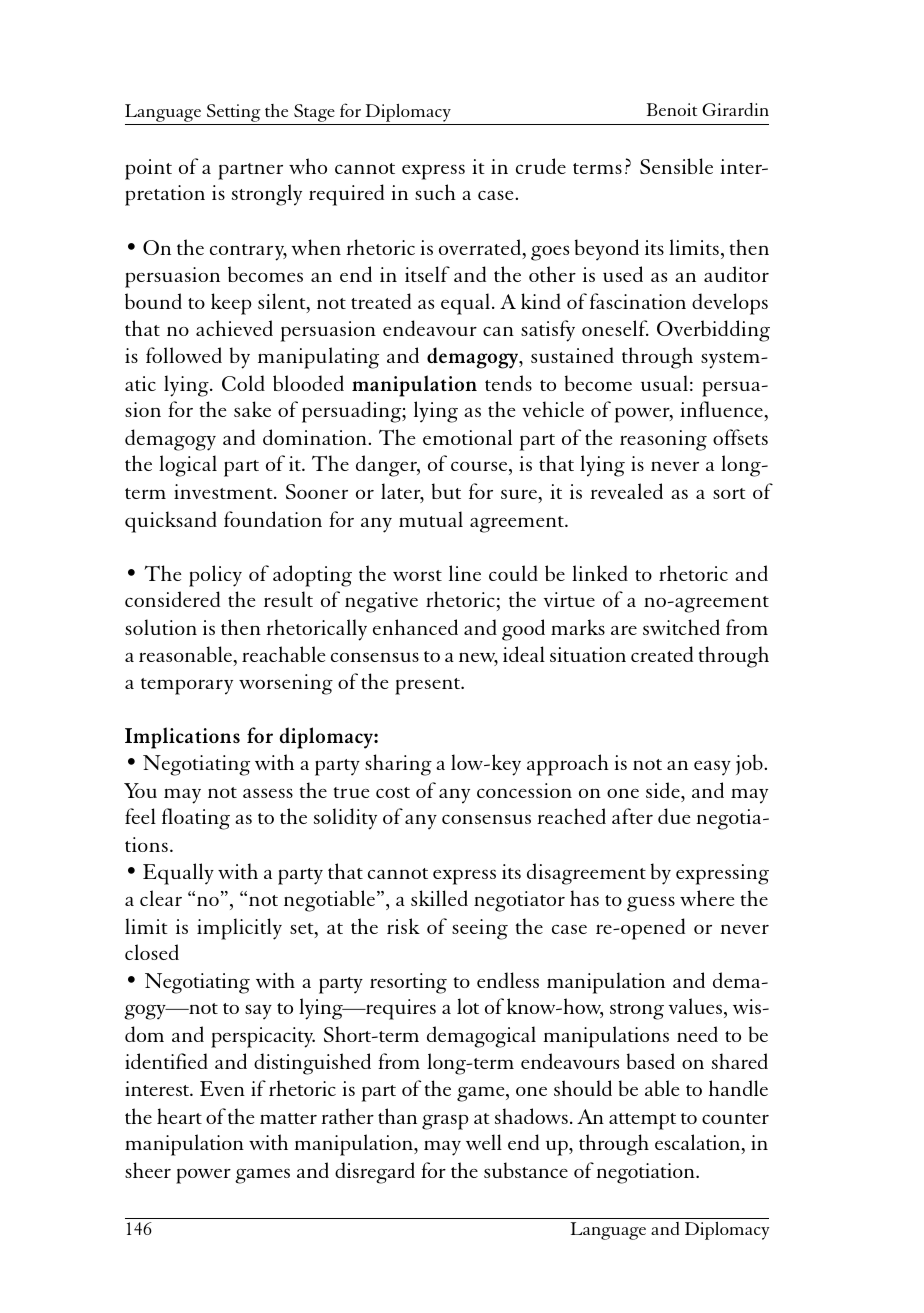 This image has width=924, height=1313. Describe the element at coordinates (676, 166) in the image. I see `Sensible` at that location.
